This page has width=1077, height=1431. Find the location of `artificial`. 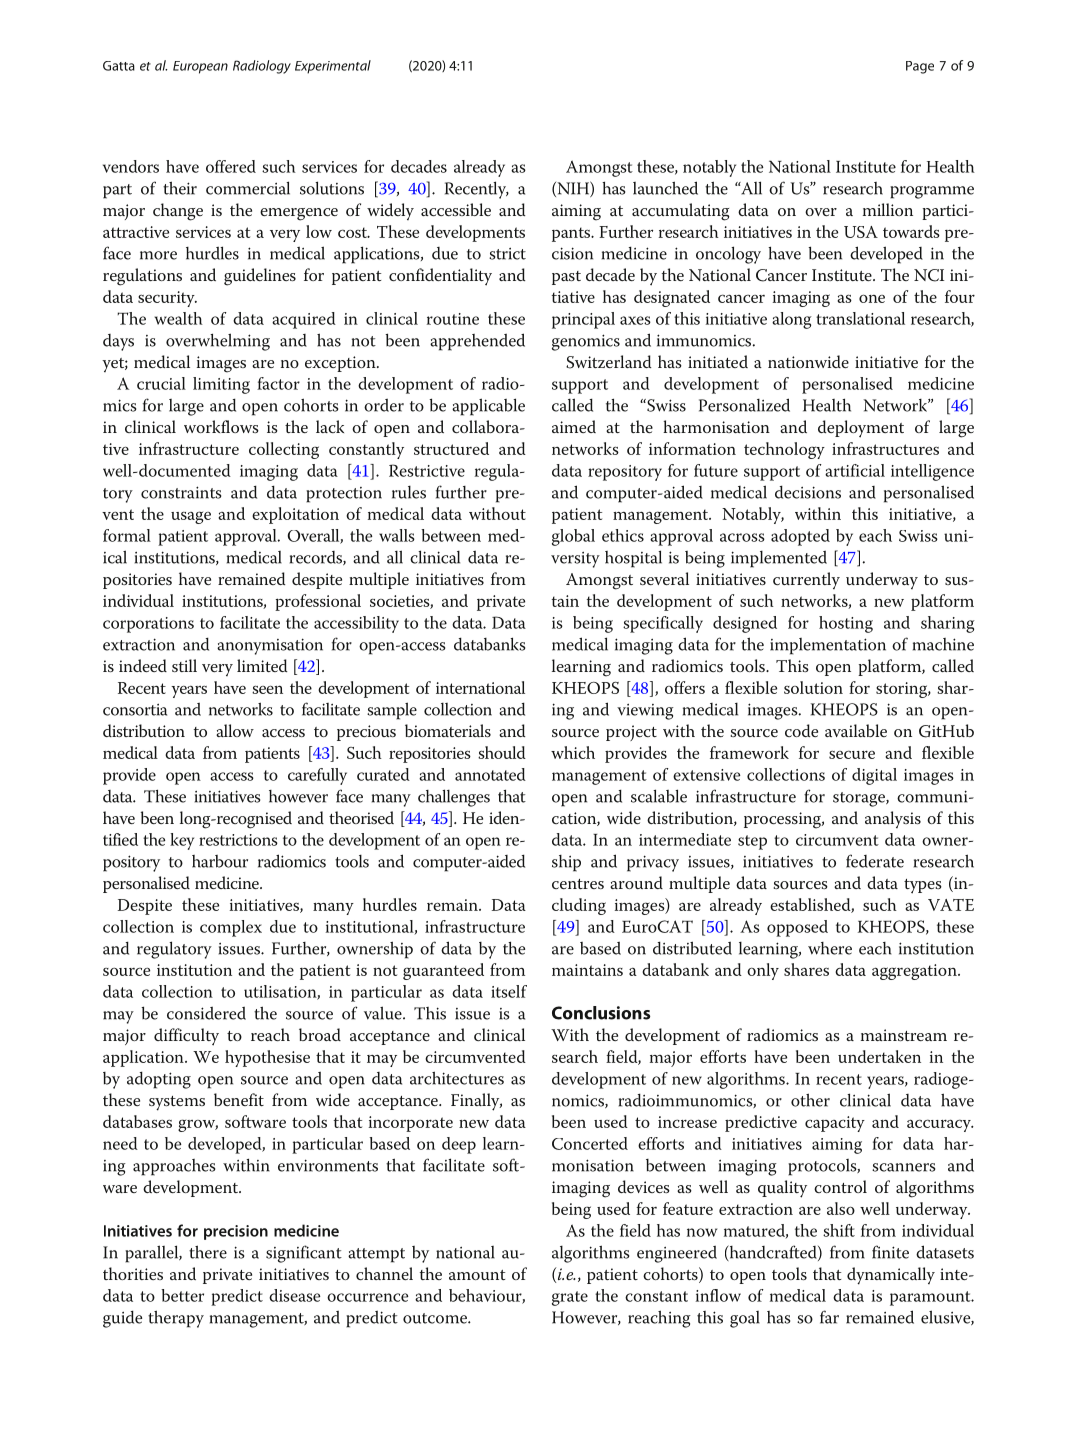

artificial is located at coordinates (855, 470).
